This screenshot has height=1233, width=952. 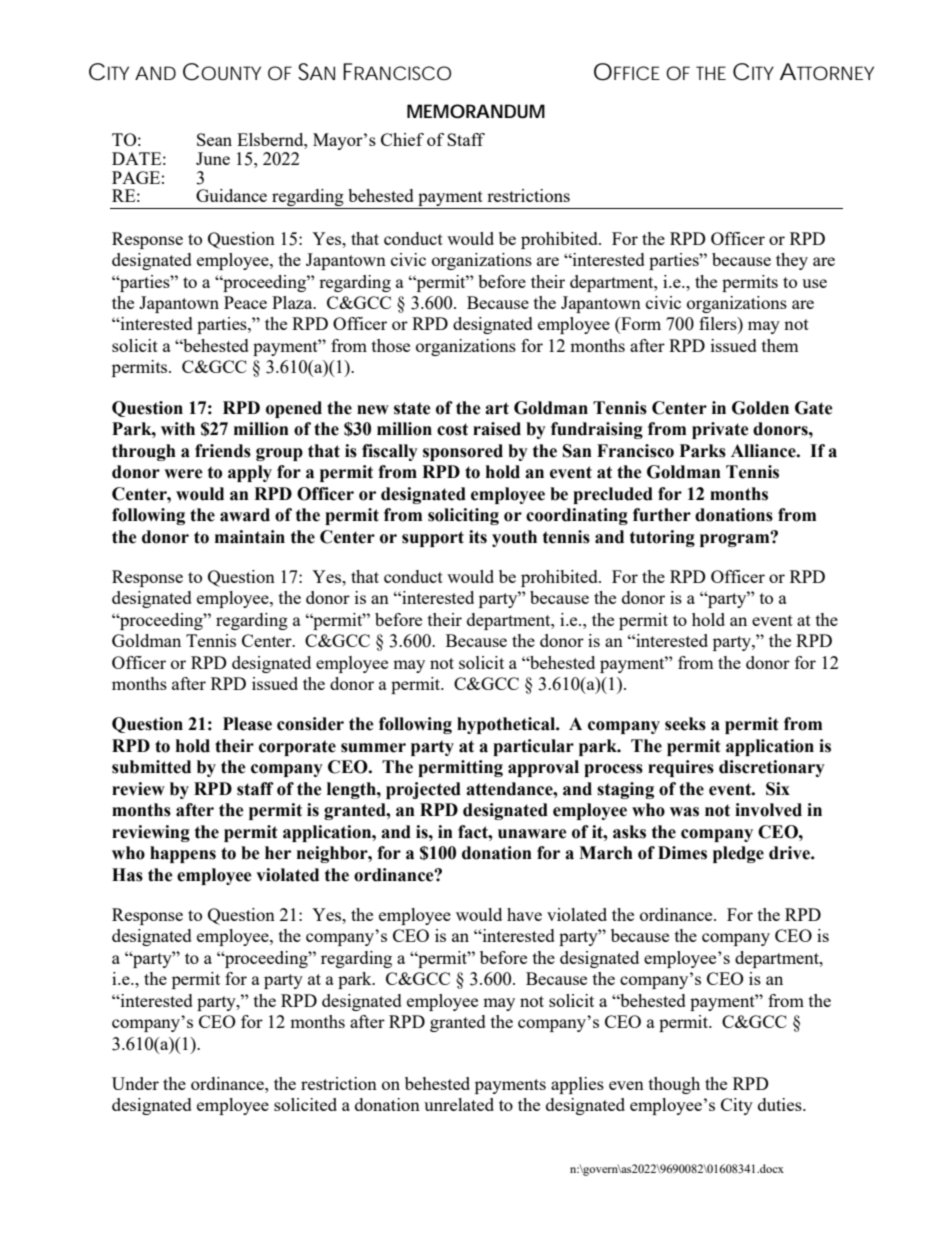 I want to click on submitted, so click(x=151, y=767).
